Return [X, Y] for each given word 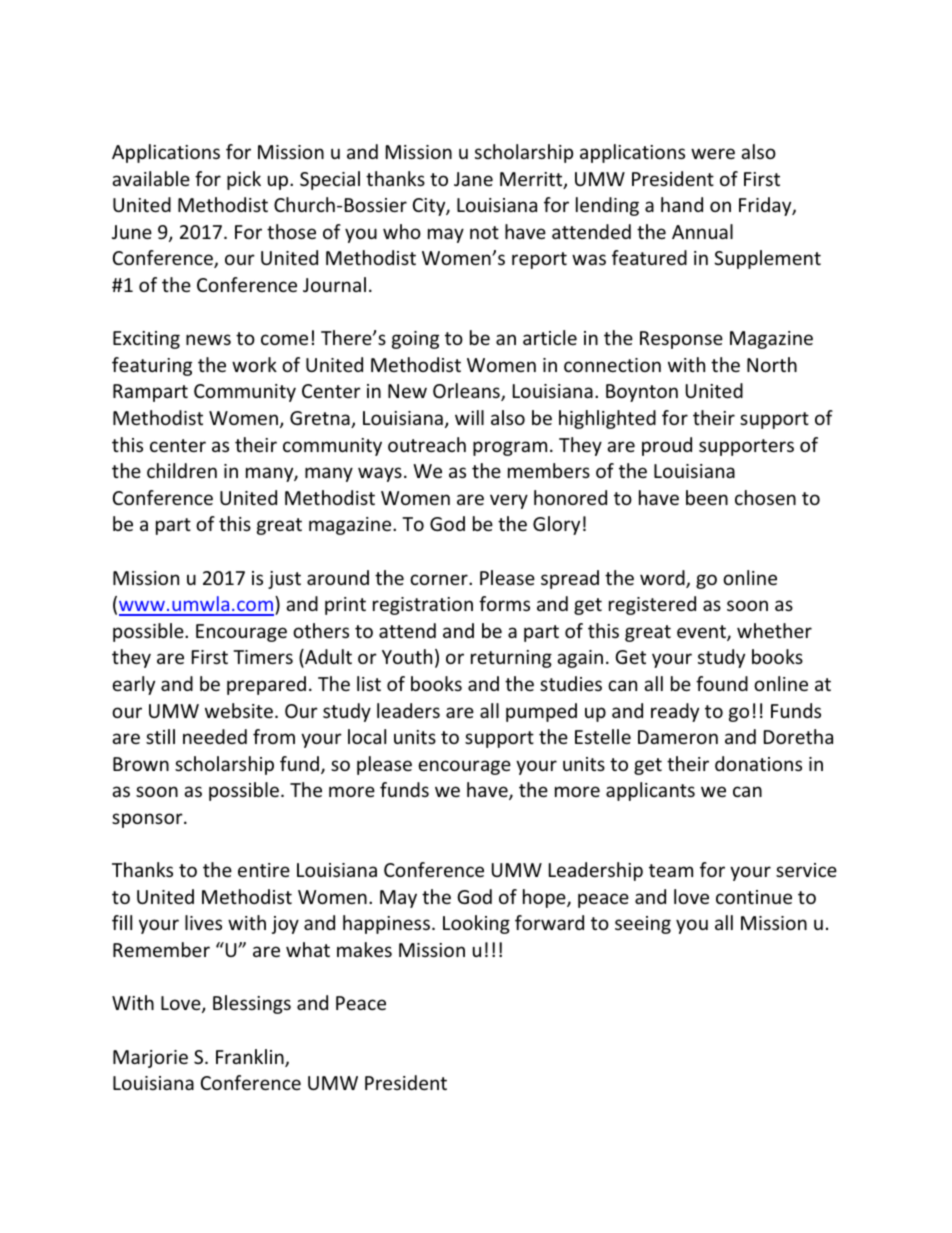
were [713, 153]
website [239, 710]
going [415, 340]
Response [681, 340]
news [208, 339]
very [509, 501]
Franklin [251, 1058]
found [722, 683]
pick [244, 180]
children [182, 470]
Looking [476, 924]
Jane [473, 179]
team [671, 870]
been [707, 497]
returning [511, 659]
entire [264, 870]
